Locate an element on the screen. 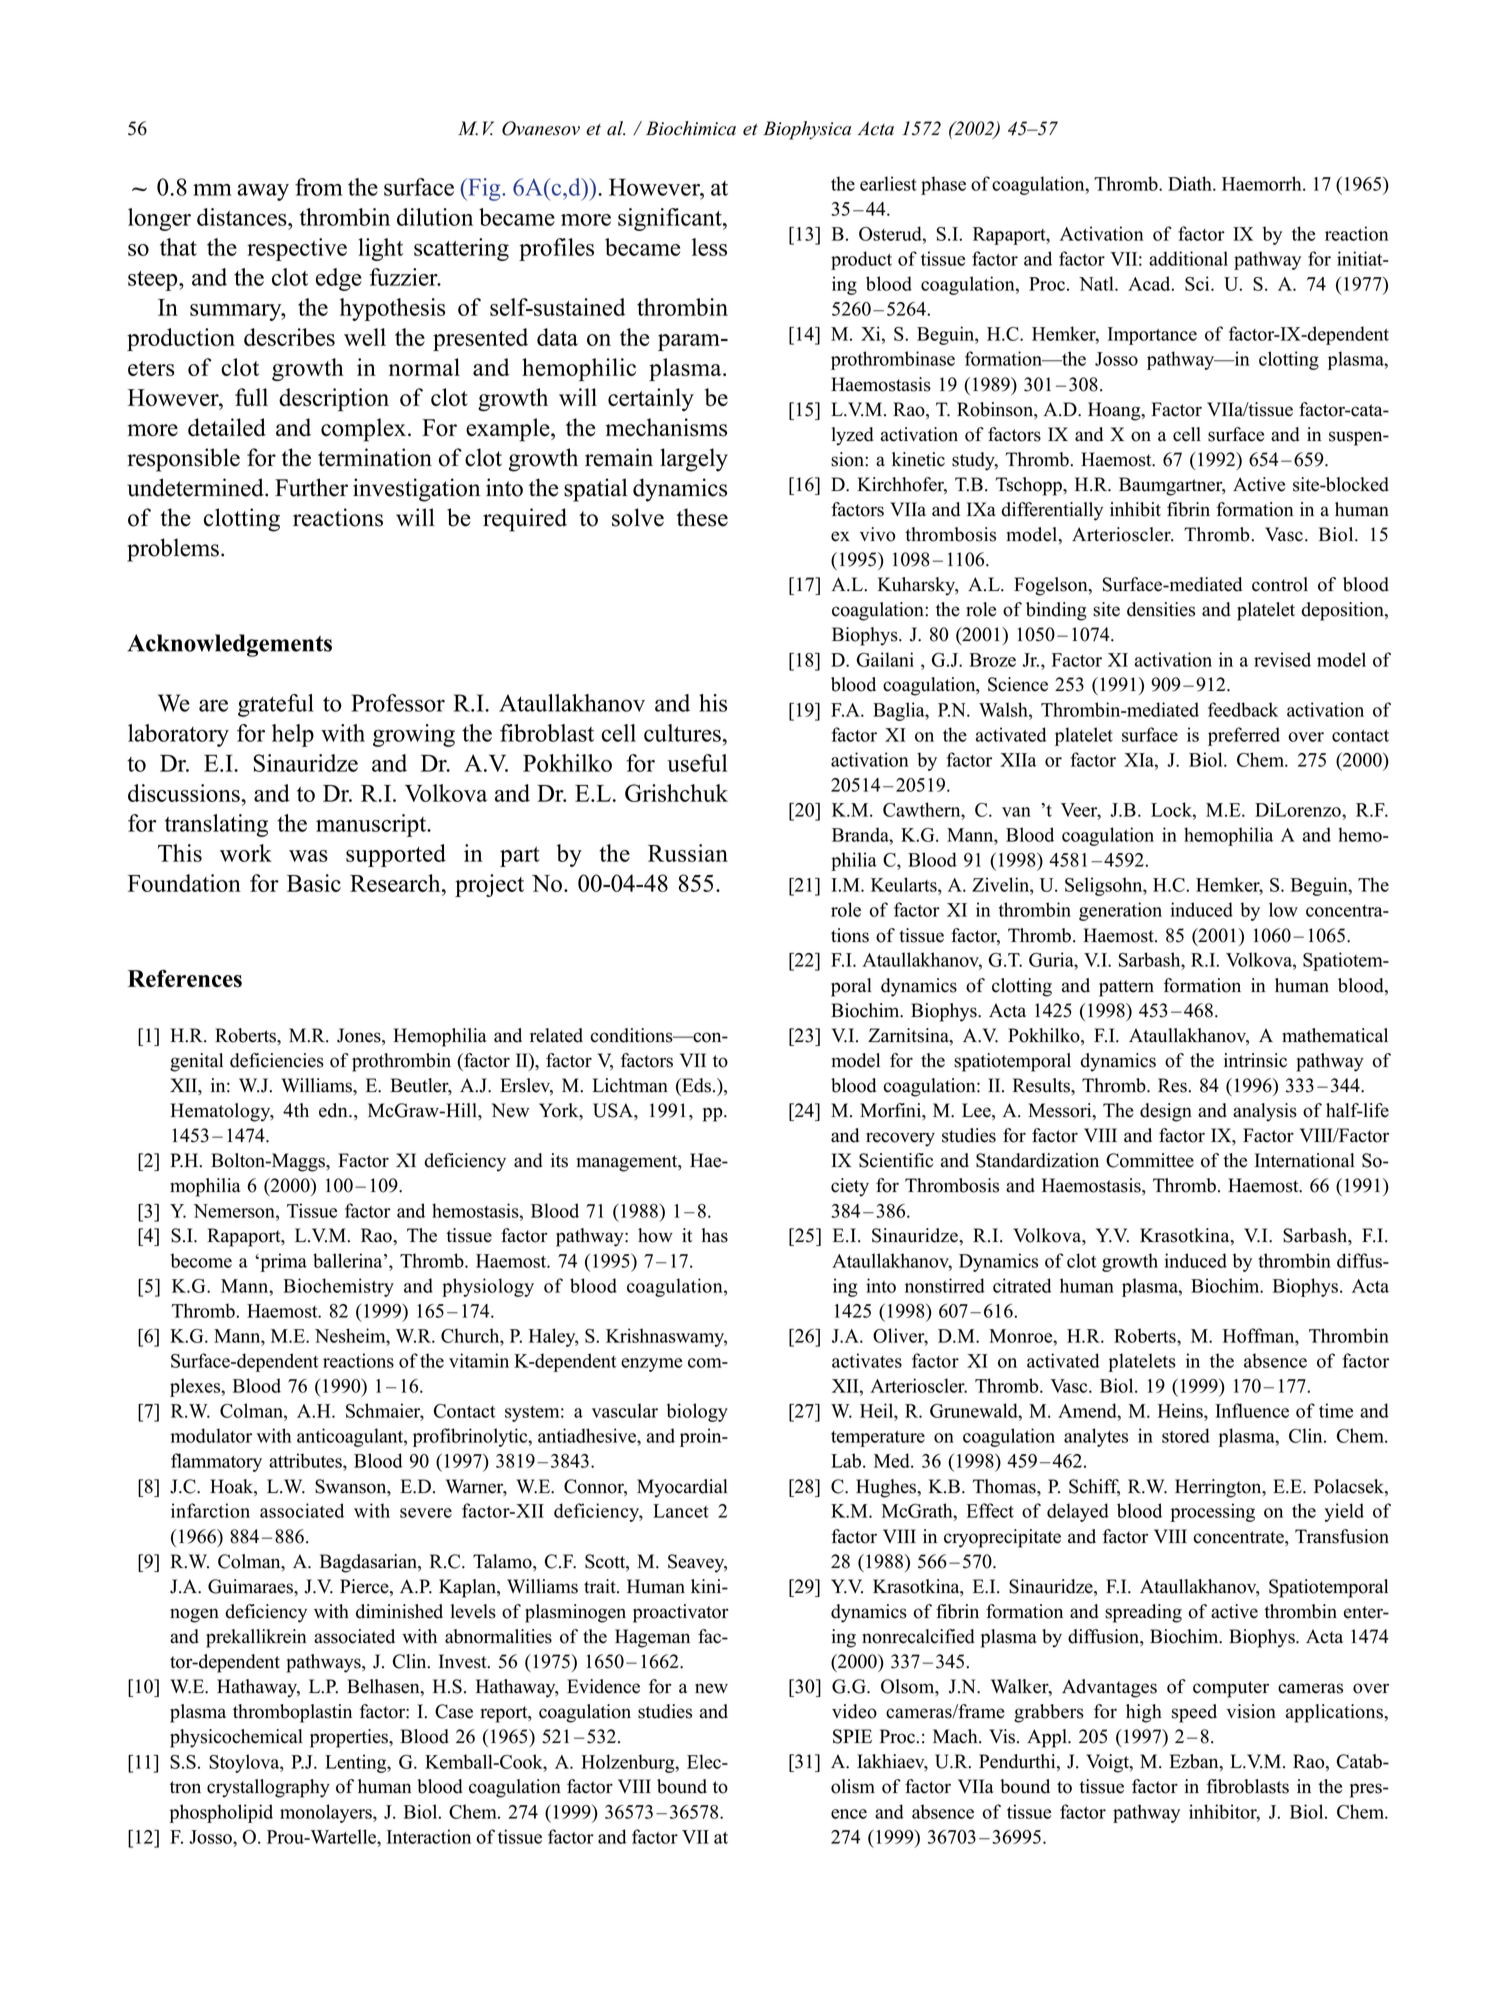  Eds is located at coordinates (695, 1085).
